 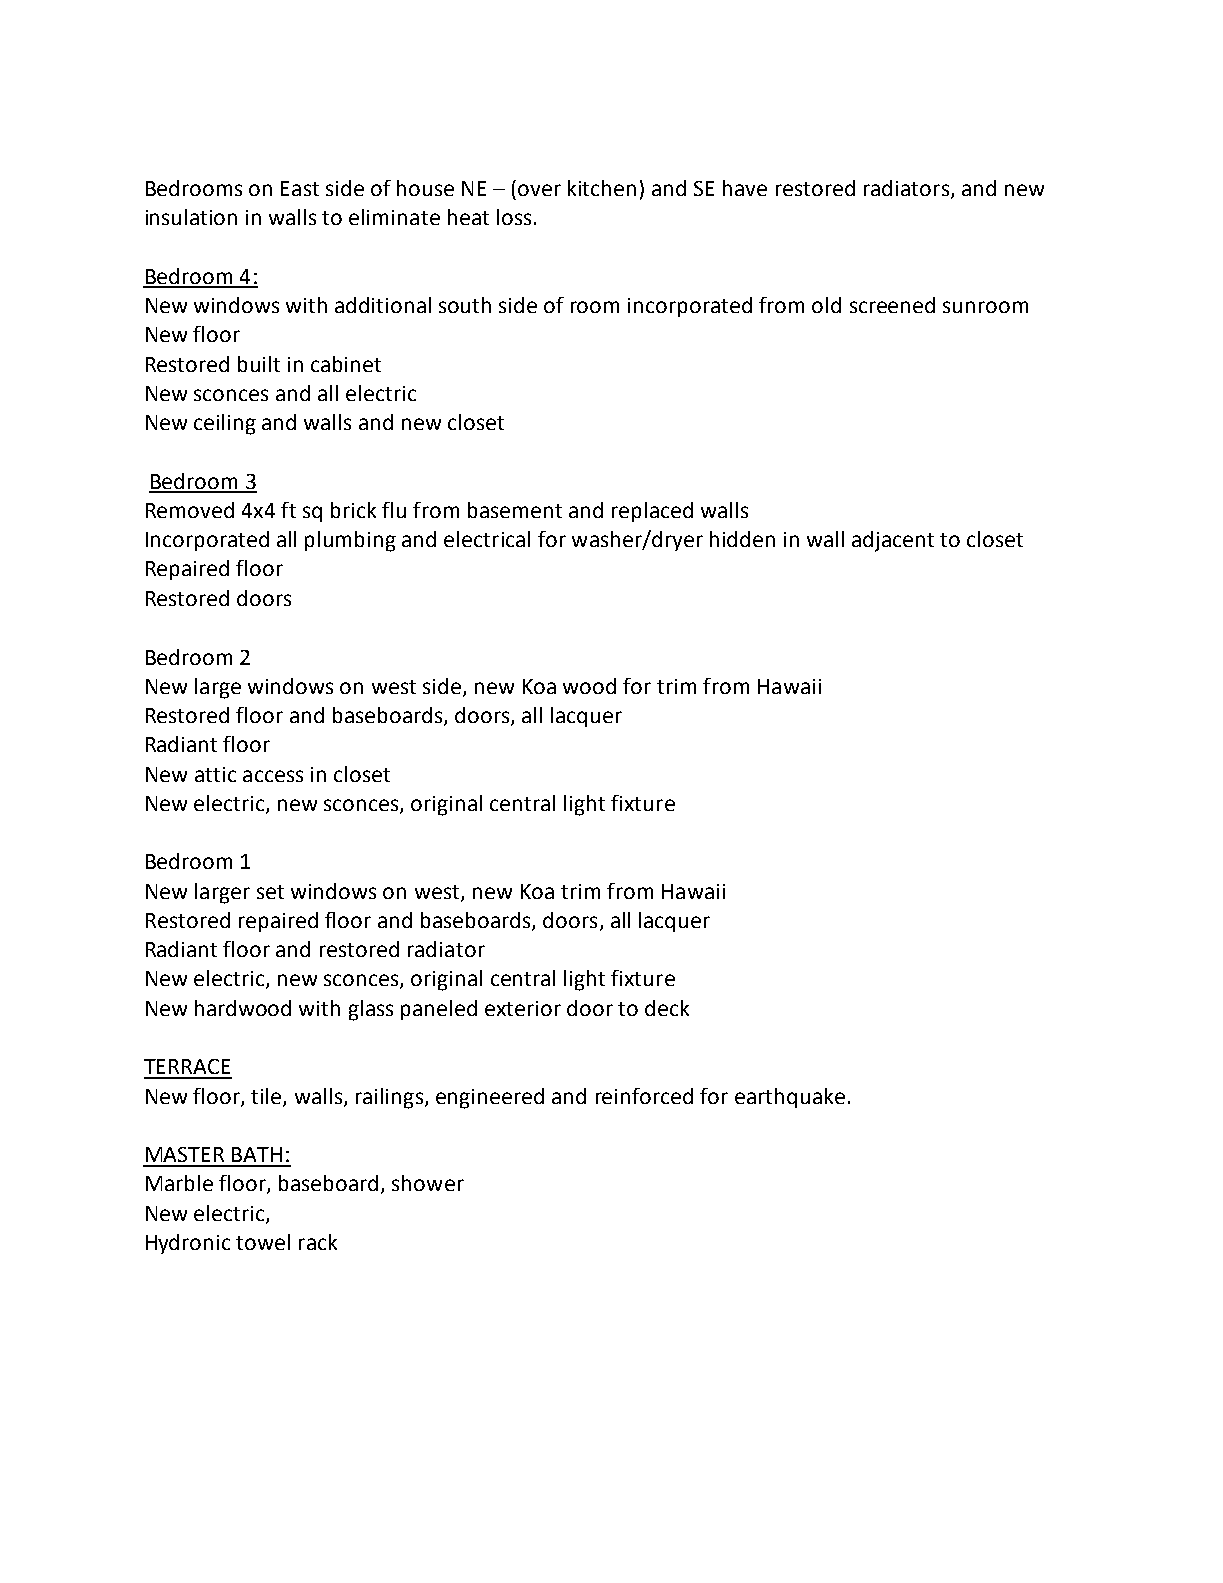 What do you see at coordinates (745, 188) in the document?
I see `have` at bounding box center [745, 188].
